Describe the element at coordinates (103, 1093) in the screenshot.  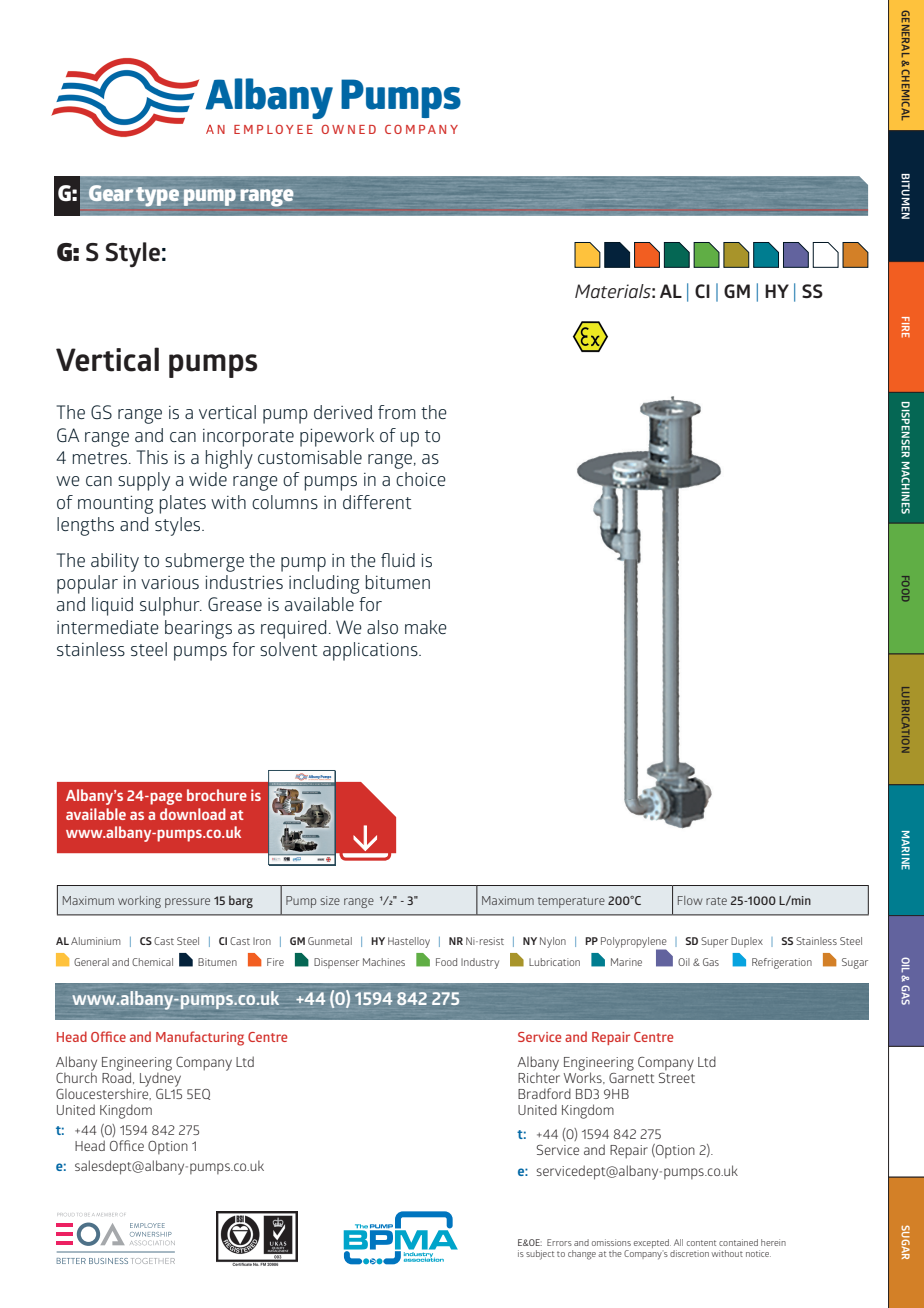
I see `Gloucestershire` at that location.
